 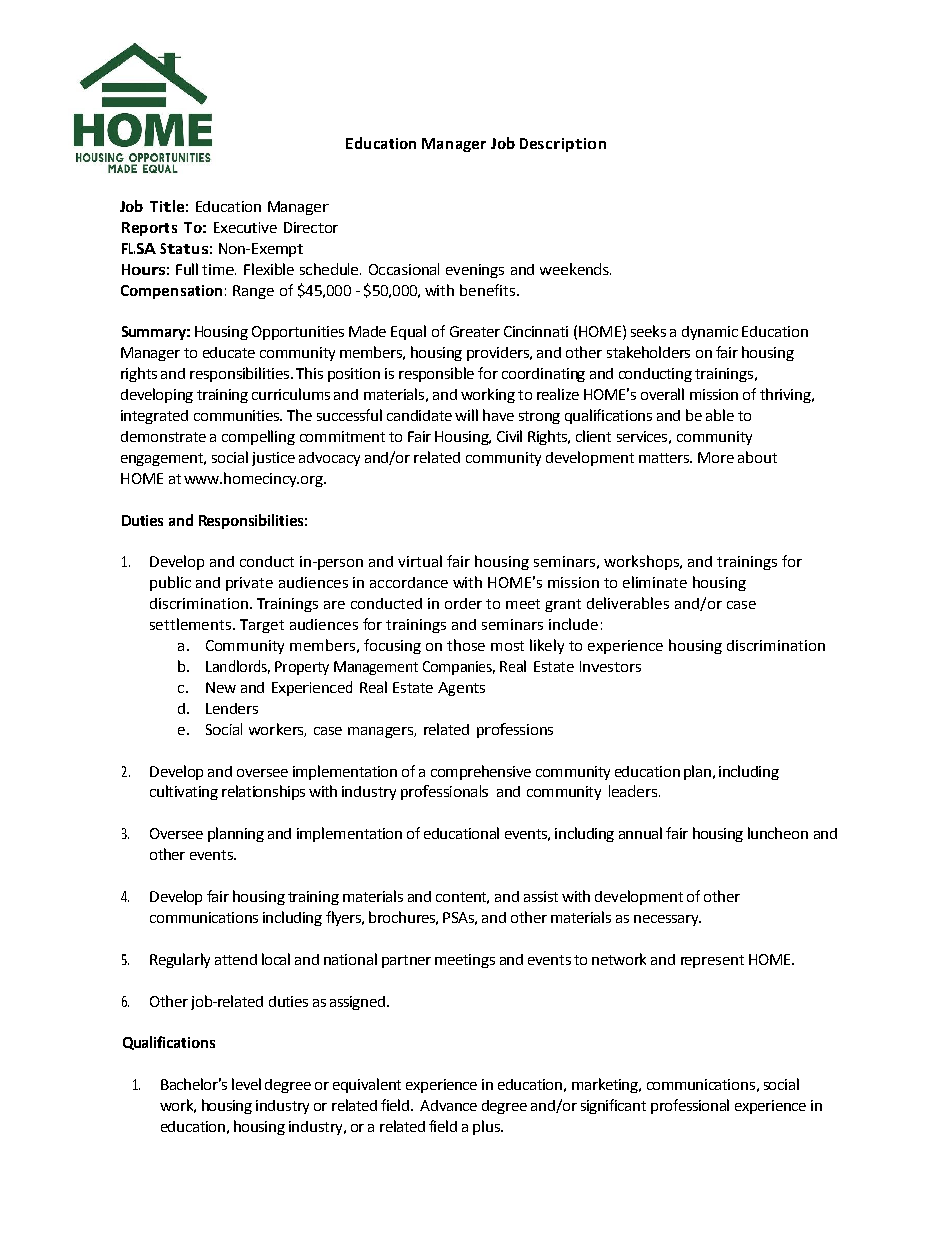 I want to click on eliminate, so click(x=655, y=582).
